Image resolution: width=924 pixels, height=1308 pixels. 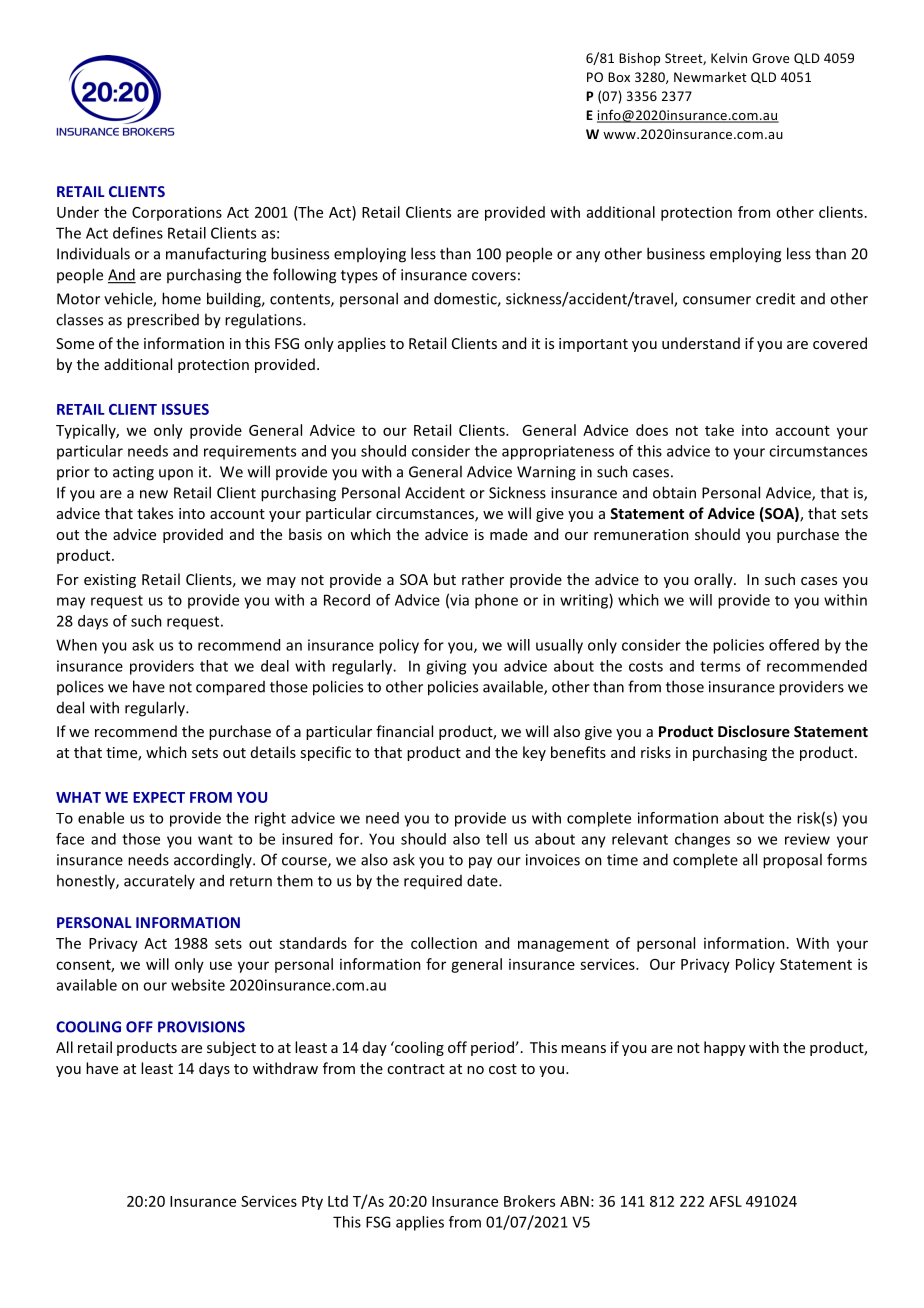 What do you see at coordinates (702, 840) in the page?
I see `changes` at bounding box center [702, 840].
